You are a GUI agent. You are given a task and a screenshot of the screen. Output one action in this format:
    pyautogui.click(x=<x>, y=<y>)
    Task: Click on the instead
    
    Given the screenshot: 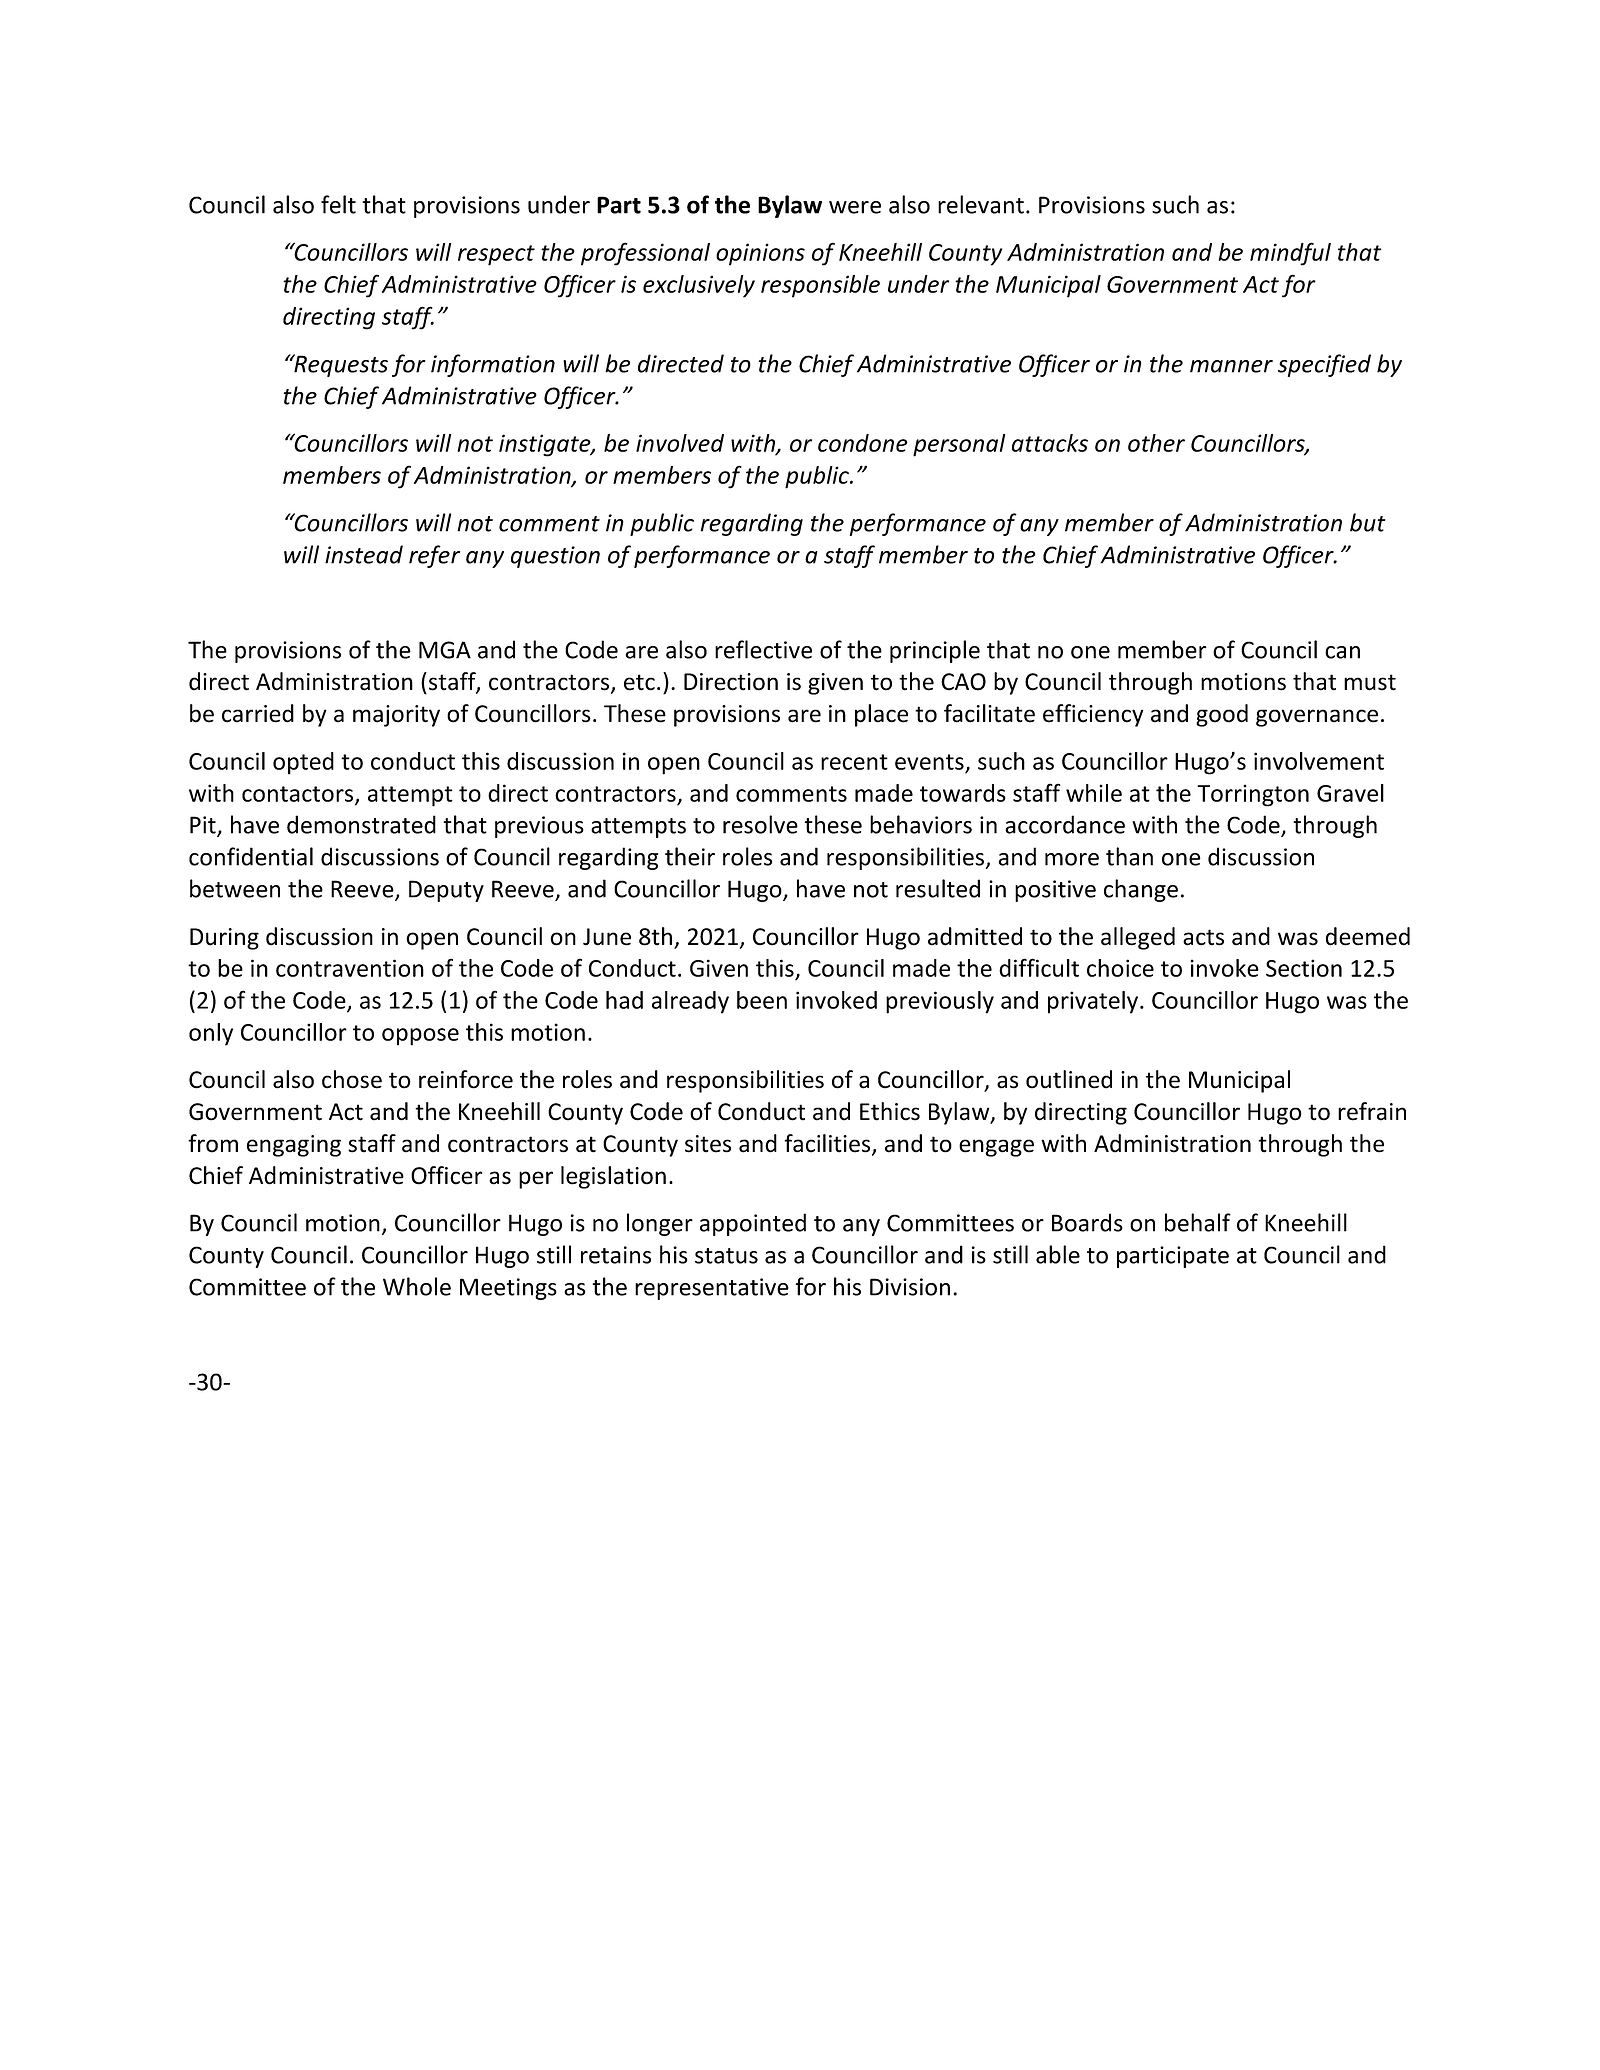 What is the action you would take?
    pyautogui.click(x=364, y=554)
